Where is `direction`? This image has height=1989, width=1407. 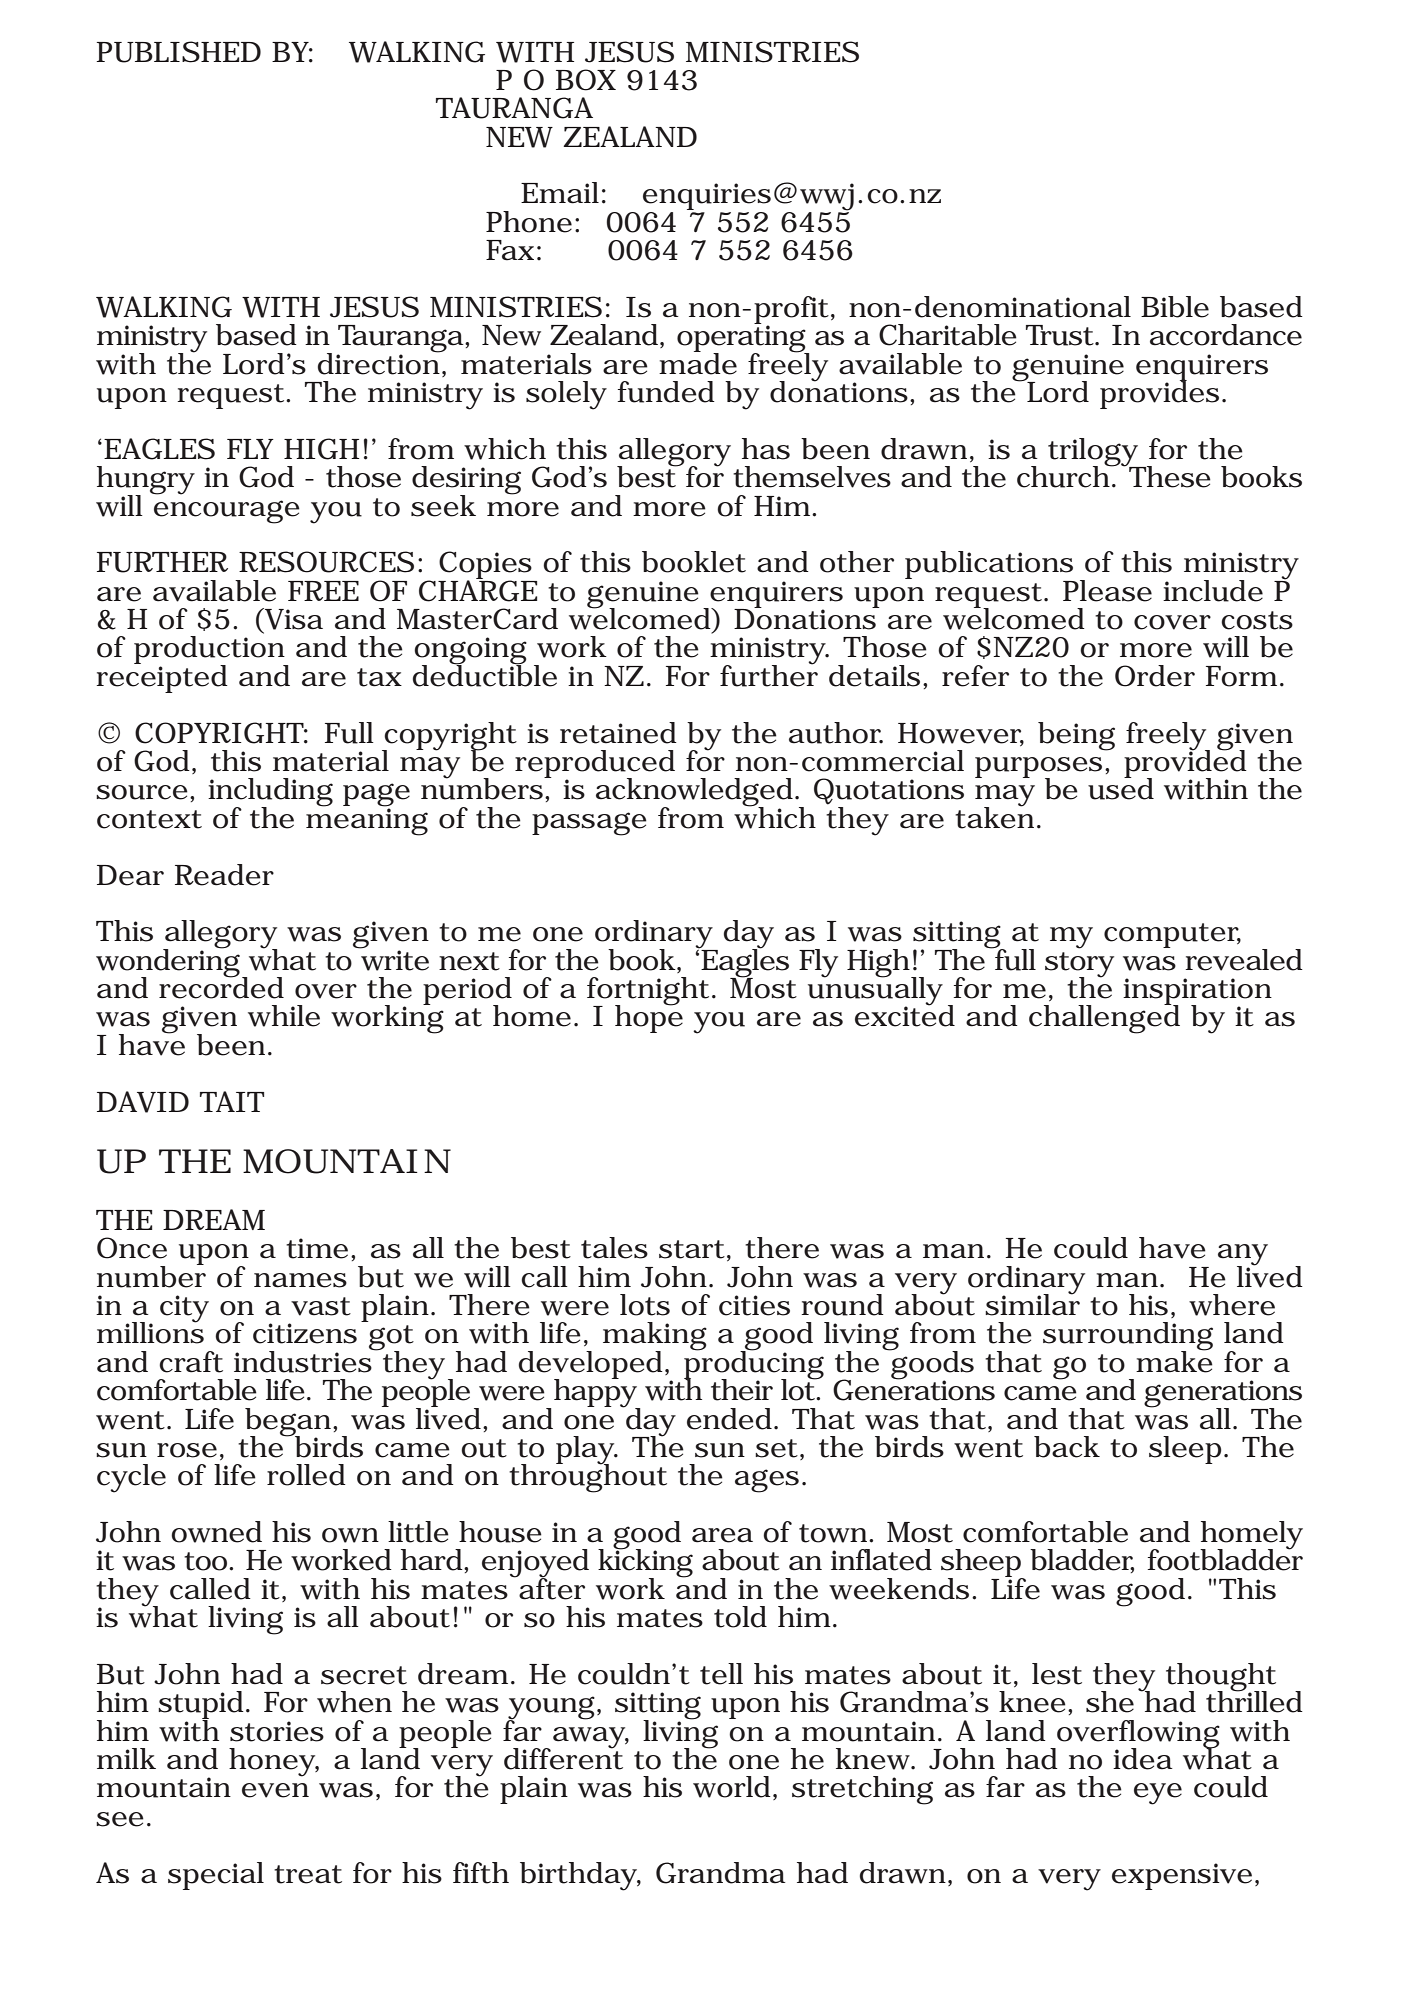
direction is located at coordinates (378, 362).
